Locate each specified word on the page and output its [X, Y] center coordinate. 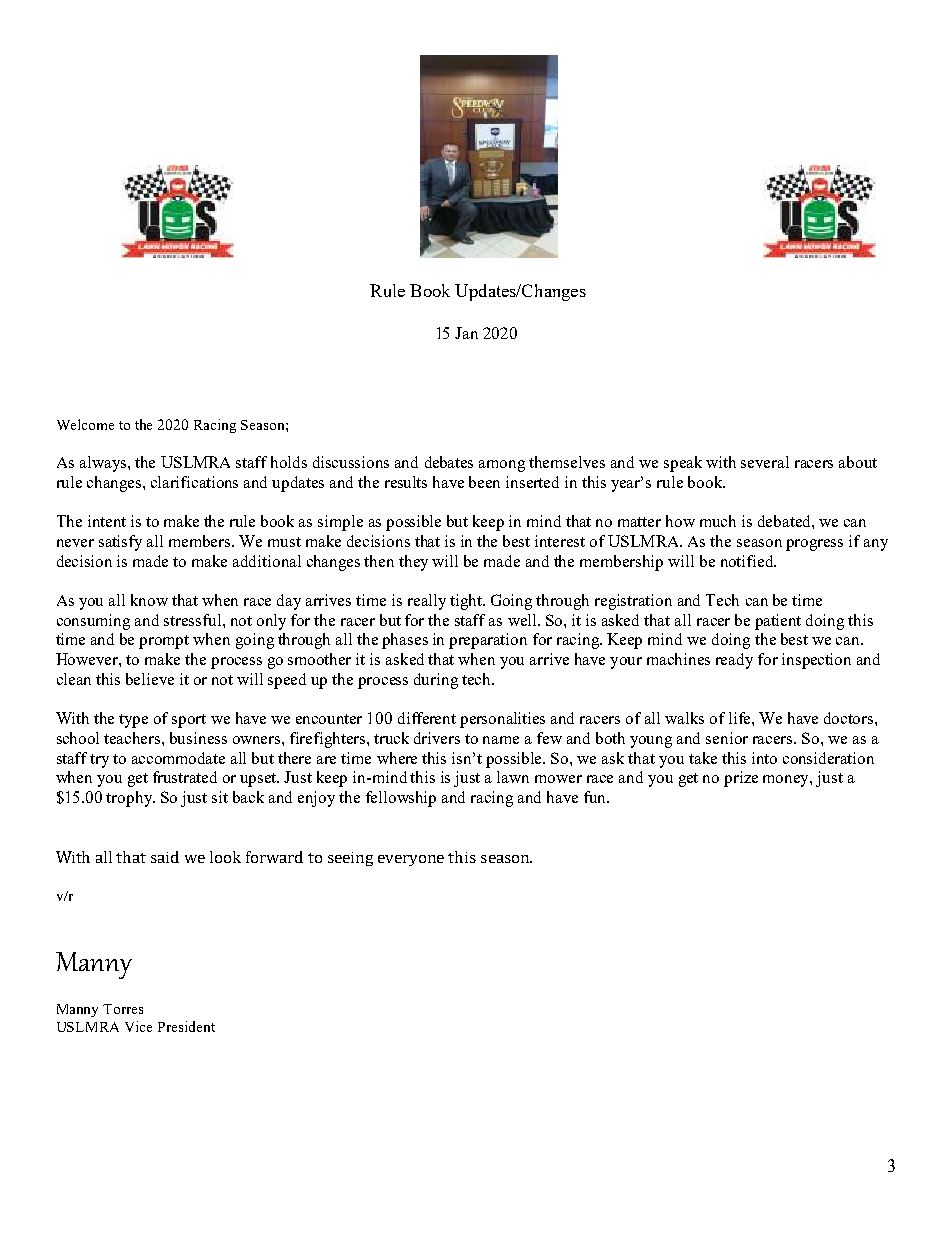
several [765, 462]
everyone [411, 860]
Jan [466, 333]
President [186, 1026]
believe [150, 679]
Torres [123, 1009]
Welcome [85, 424]
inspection [816, 661]
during [436, 681]
